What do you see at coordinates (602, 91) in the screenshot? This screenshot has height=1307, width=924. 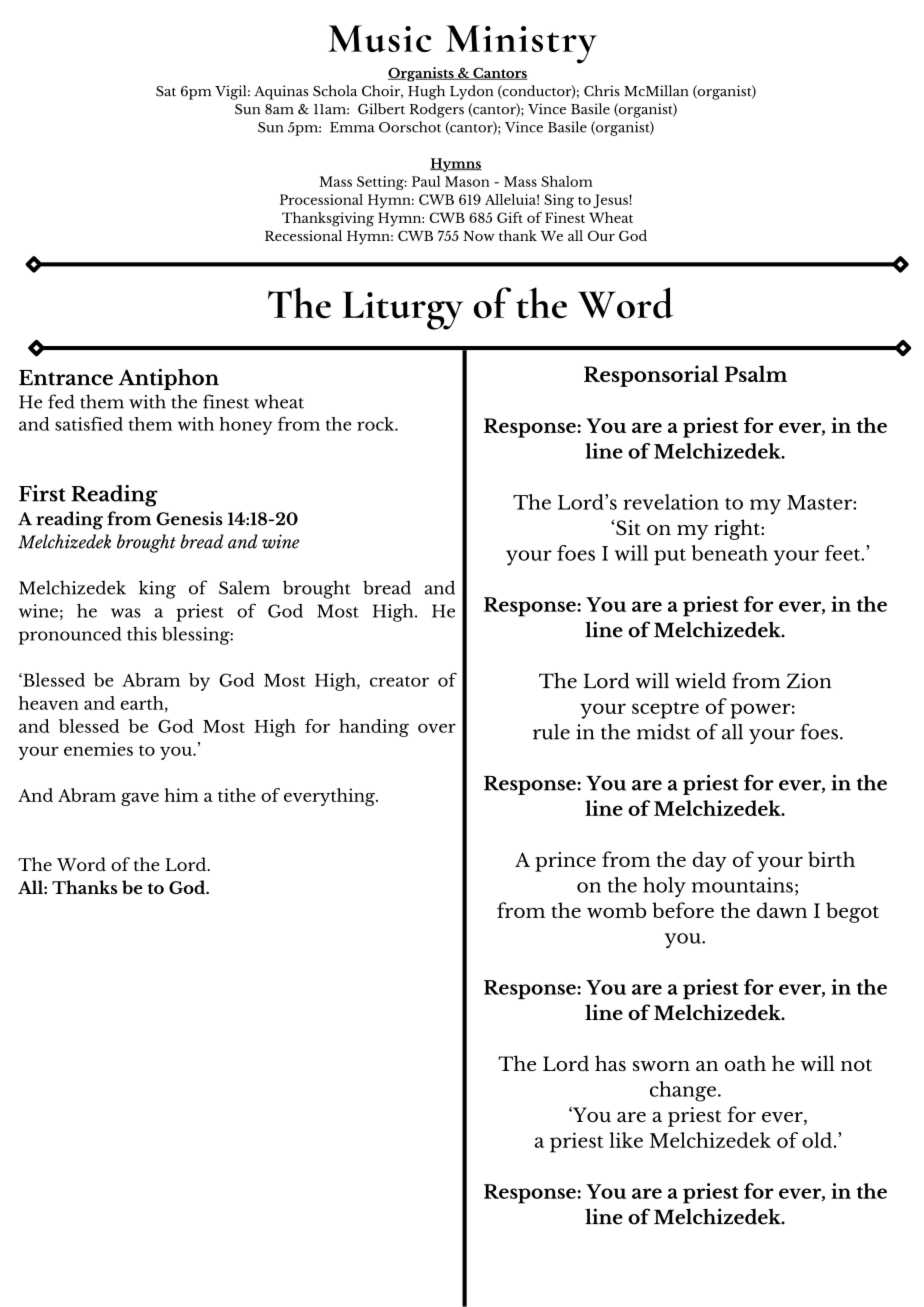 I see `Chris` at bounding box center [602, 91].
